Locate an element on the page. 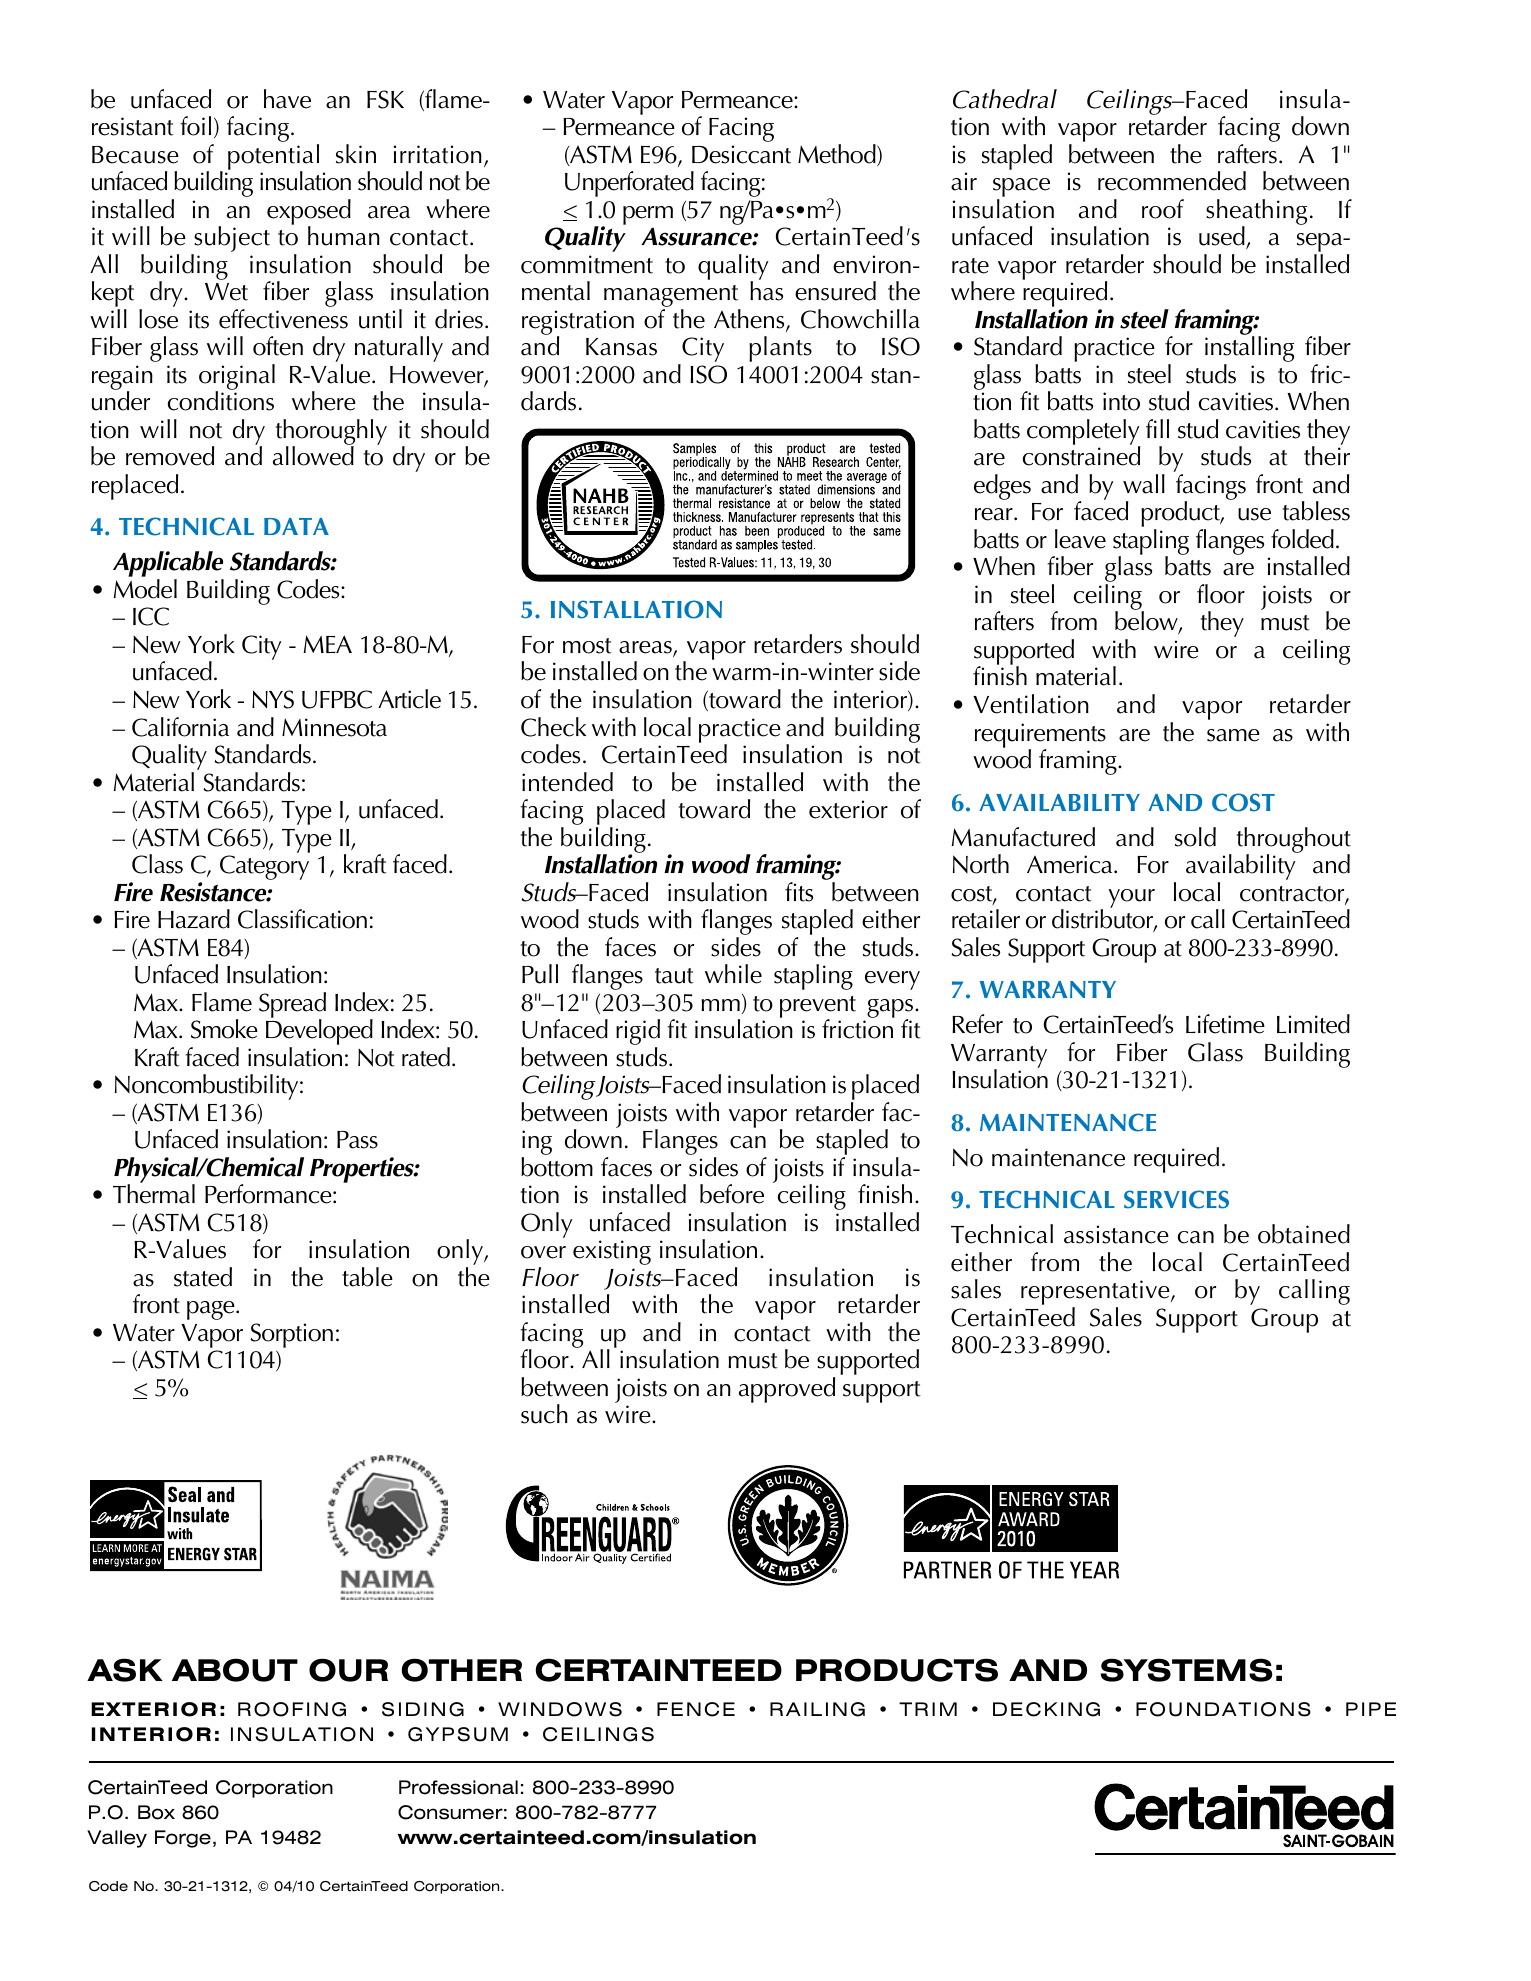 The image size is (1531, 1981). recommended is located at coordinates (1172, 181).
